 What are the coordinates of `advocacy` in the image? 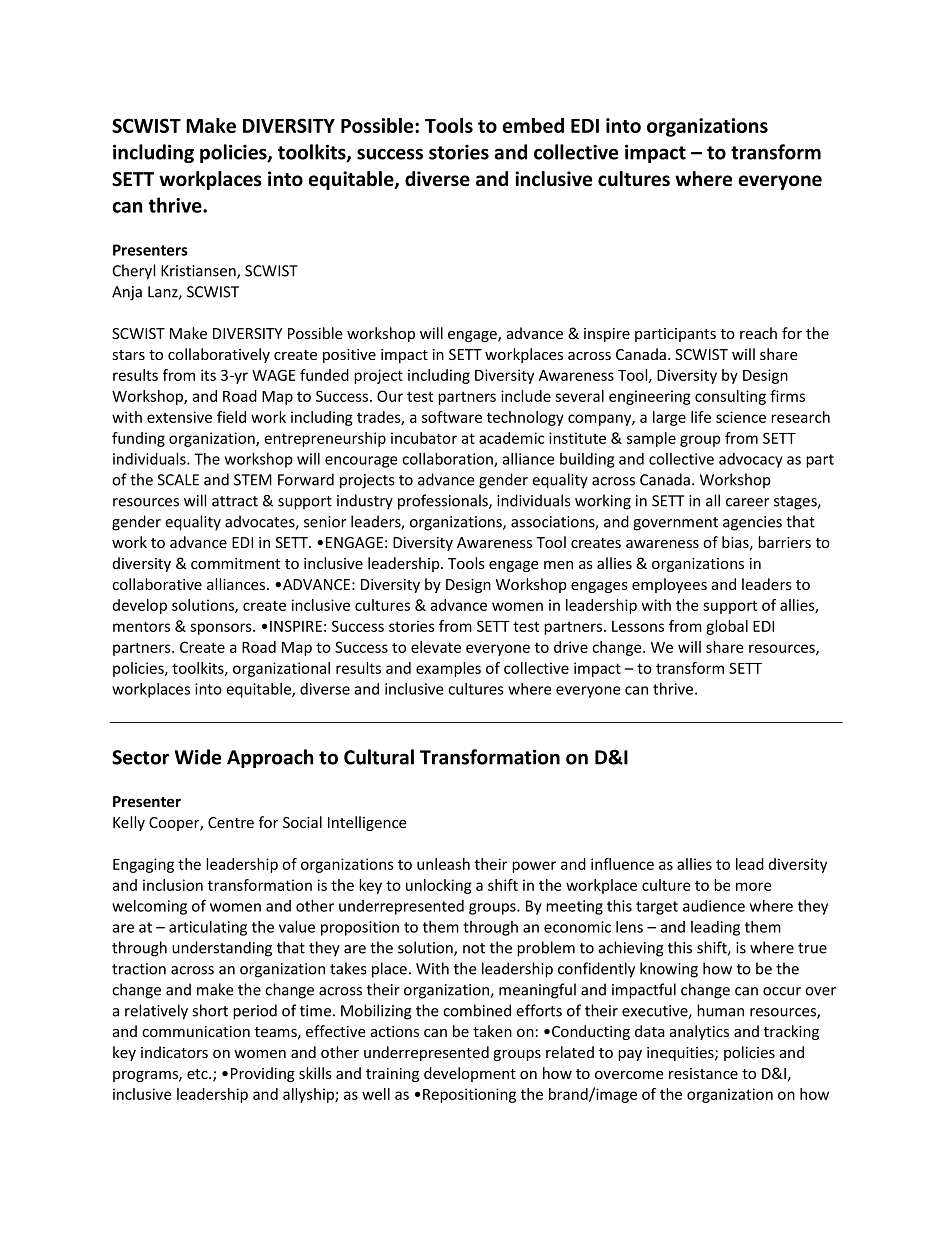 It's located at (751, 460).
